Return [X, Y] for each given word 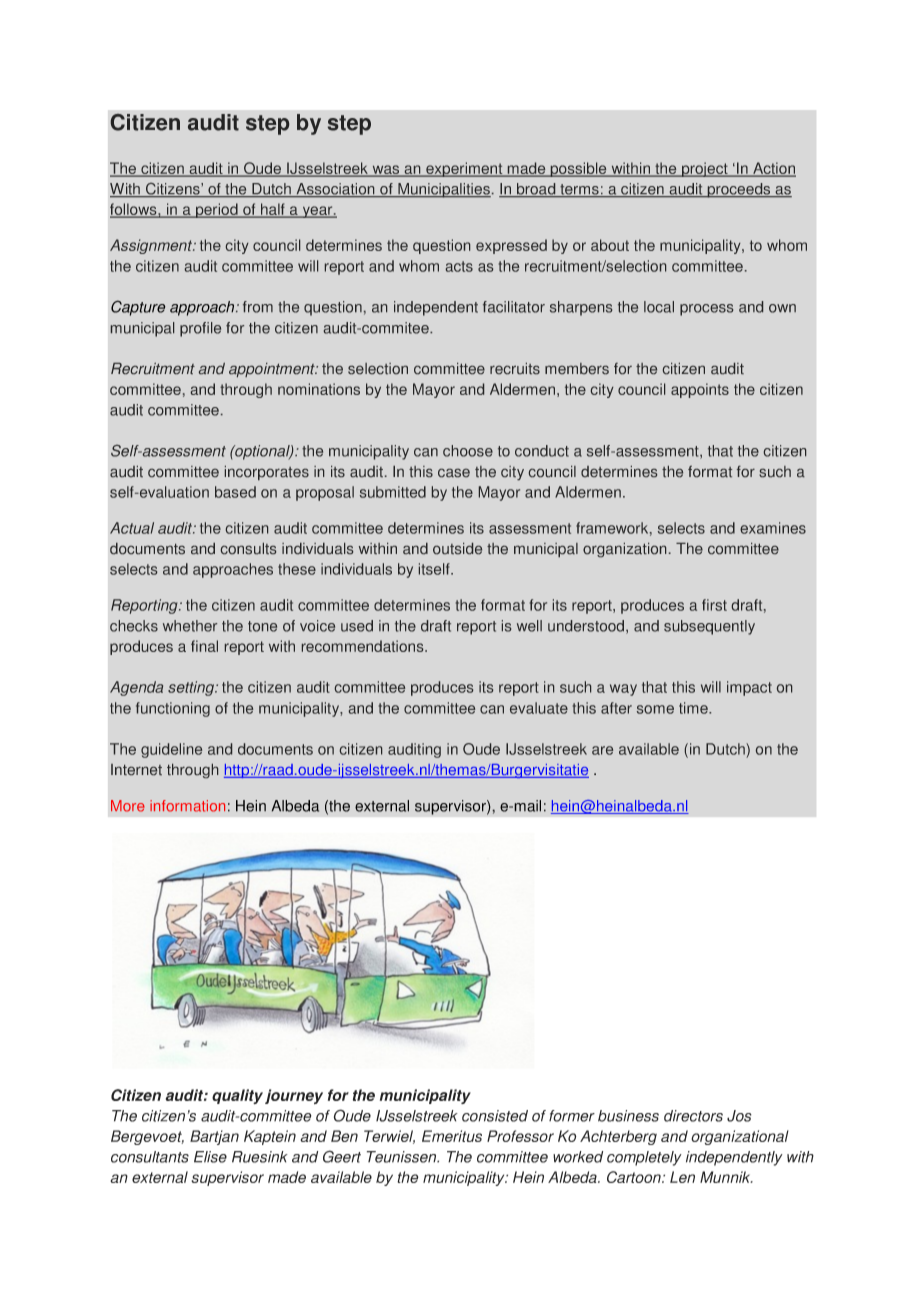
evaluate [539, 708]
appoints [700, 390]
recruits [515, 368]
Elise [210, 1157]
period [217, 210]
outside [457, 548]
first [714, 605]
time [694, 708]
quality [237, 1096]
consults [248, 548]
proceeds [739, 190]
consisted [495, 1116]
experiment [464, 169]
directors [693, 1116]
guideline [171, 750]
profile [200, 329]
